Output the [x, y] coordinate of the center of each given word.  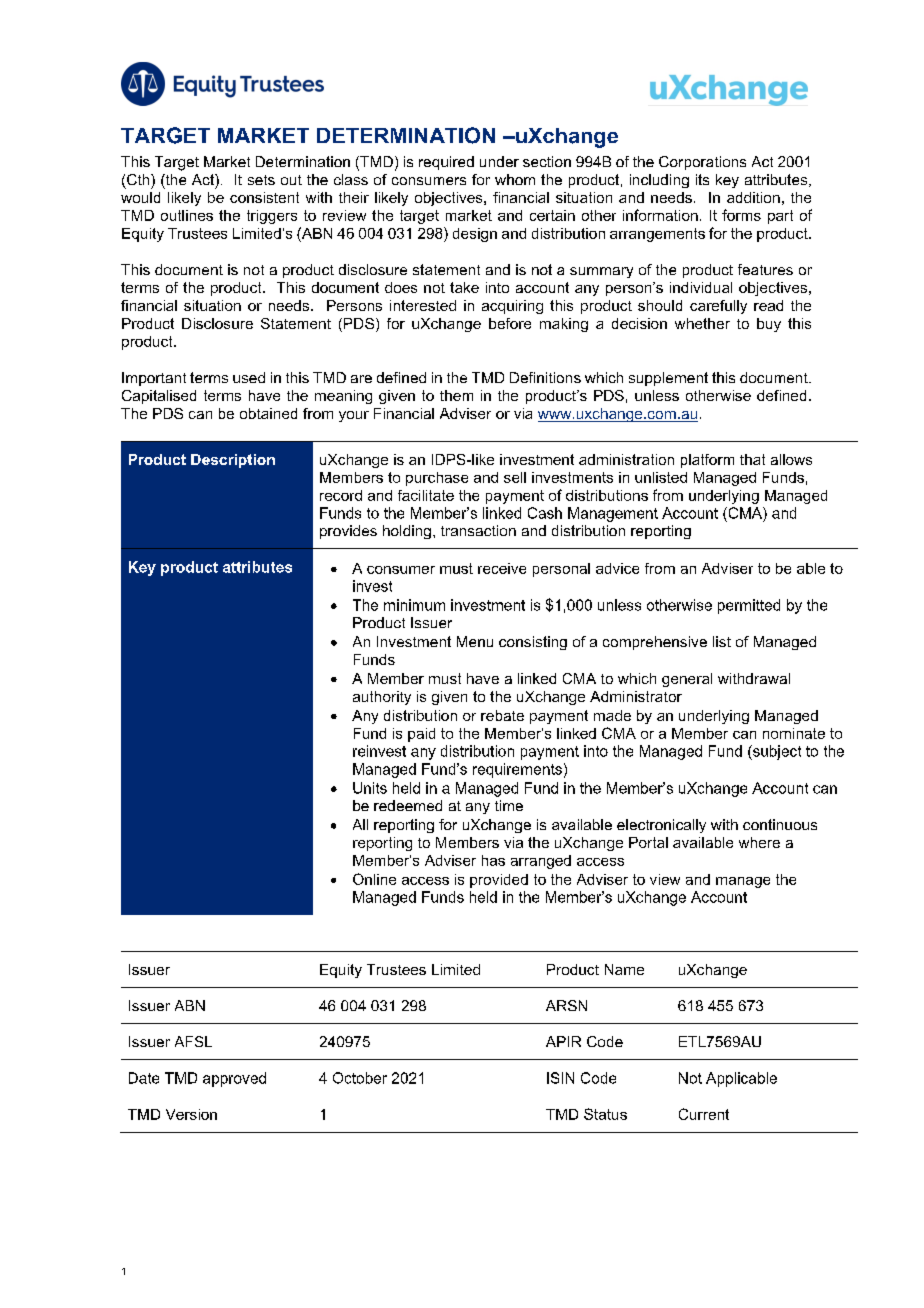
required [446, 163]
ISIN [560, 1078]
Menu [475, 641]
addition [753, 197]
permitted [749, 606]
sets [261, 180]
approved [234, 1079]
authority [382, 698]
